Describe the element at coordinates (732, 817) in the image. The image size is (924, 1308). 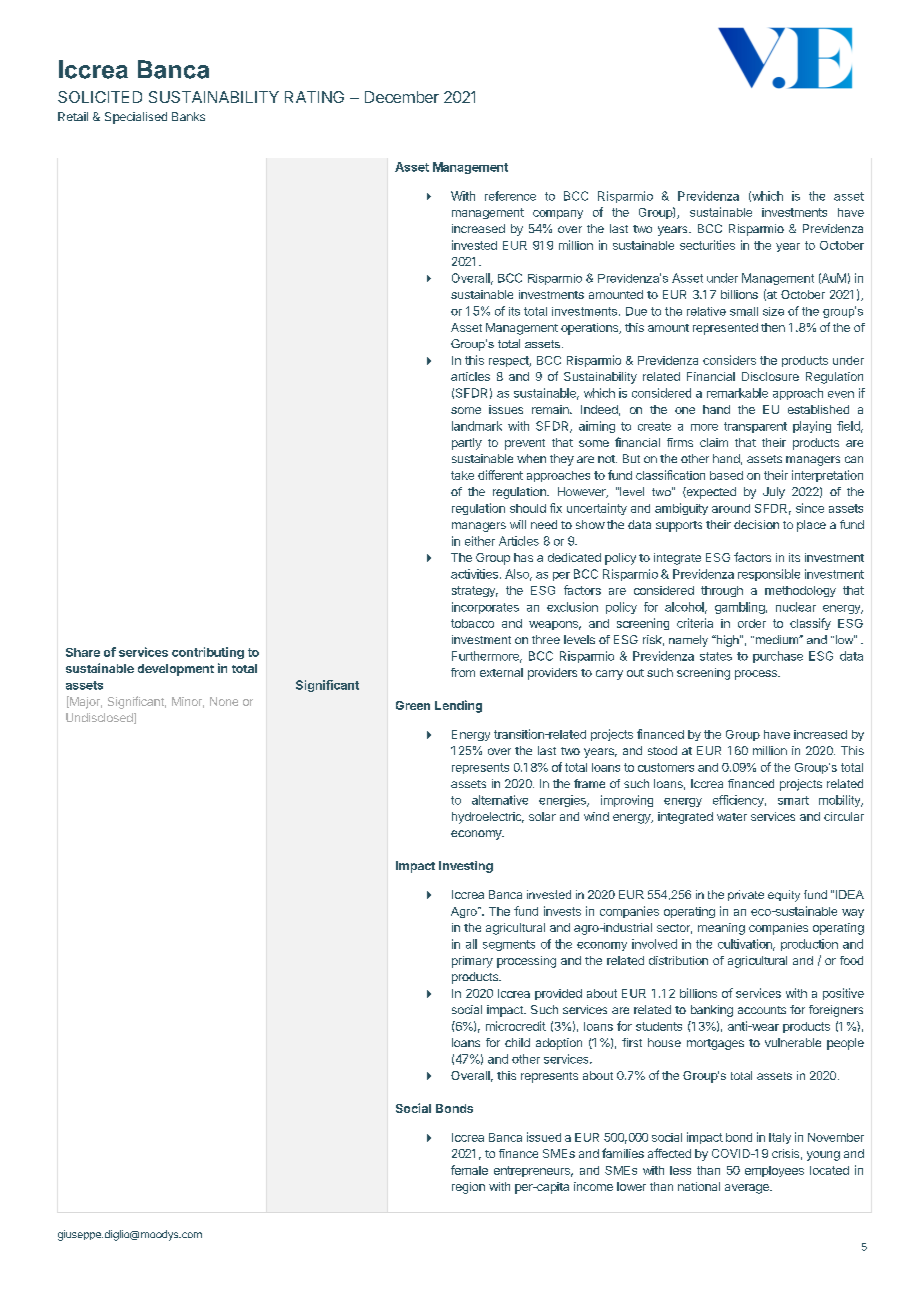
I see `water` at that location.
